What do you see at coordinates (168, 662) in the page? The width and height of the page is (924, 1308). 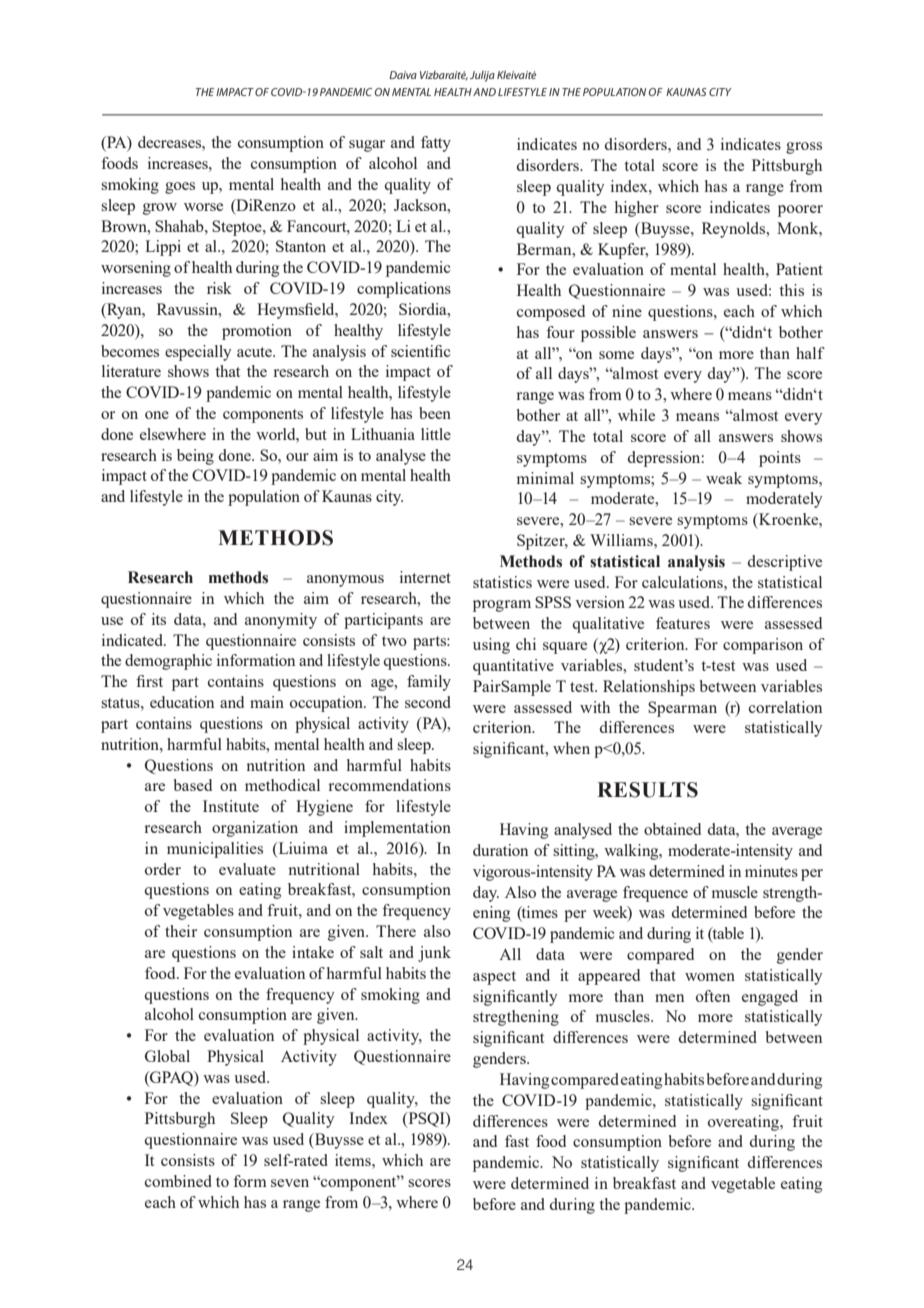 I see `demographic` at bounding box center [168, 662].
